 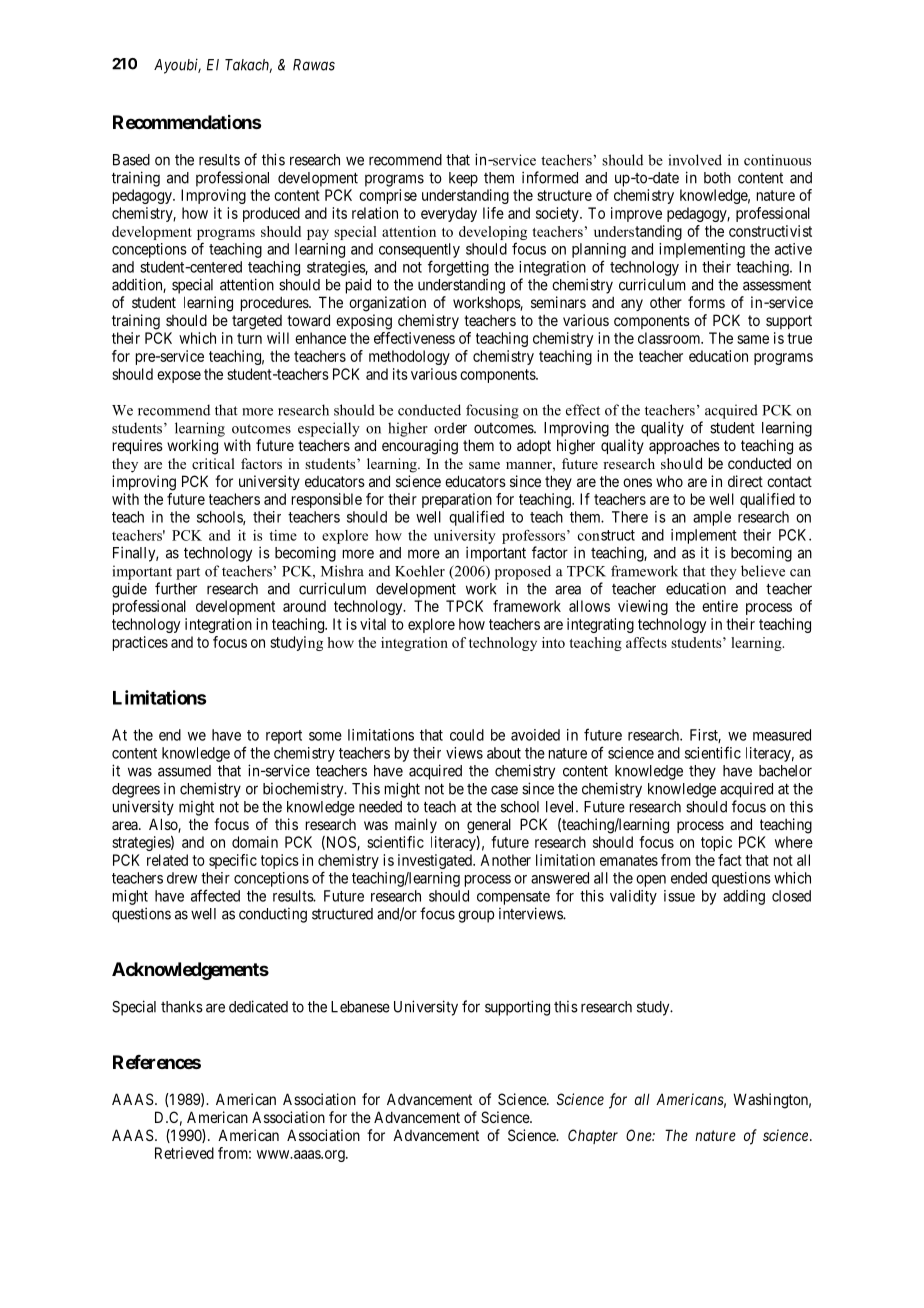 What do you see at coordinates (184, 1153) in the screenshot?
I see `Retrieved` at bounding box center [184, 1153].
